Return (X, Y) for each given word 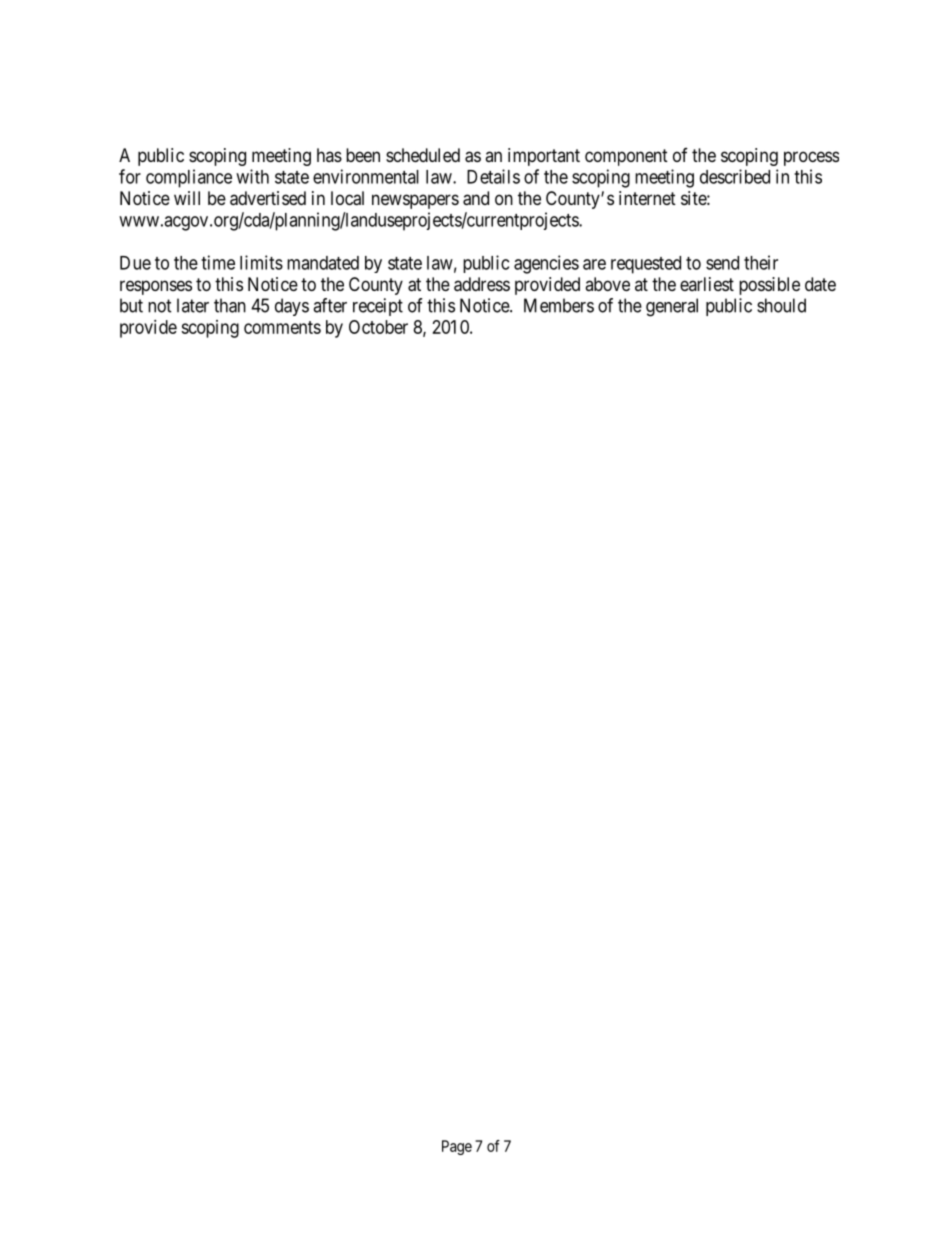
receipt (378, 307)
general (672, 307)
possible (769, 286)
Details (493, 176)
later (193, 305)
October (378, 327)
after (330, 305)
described (735, 176)
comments (282, 327)
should (781, 305)
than (230, 305)
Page (457, 1147)
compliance (189, 178)
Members (559, 305)
